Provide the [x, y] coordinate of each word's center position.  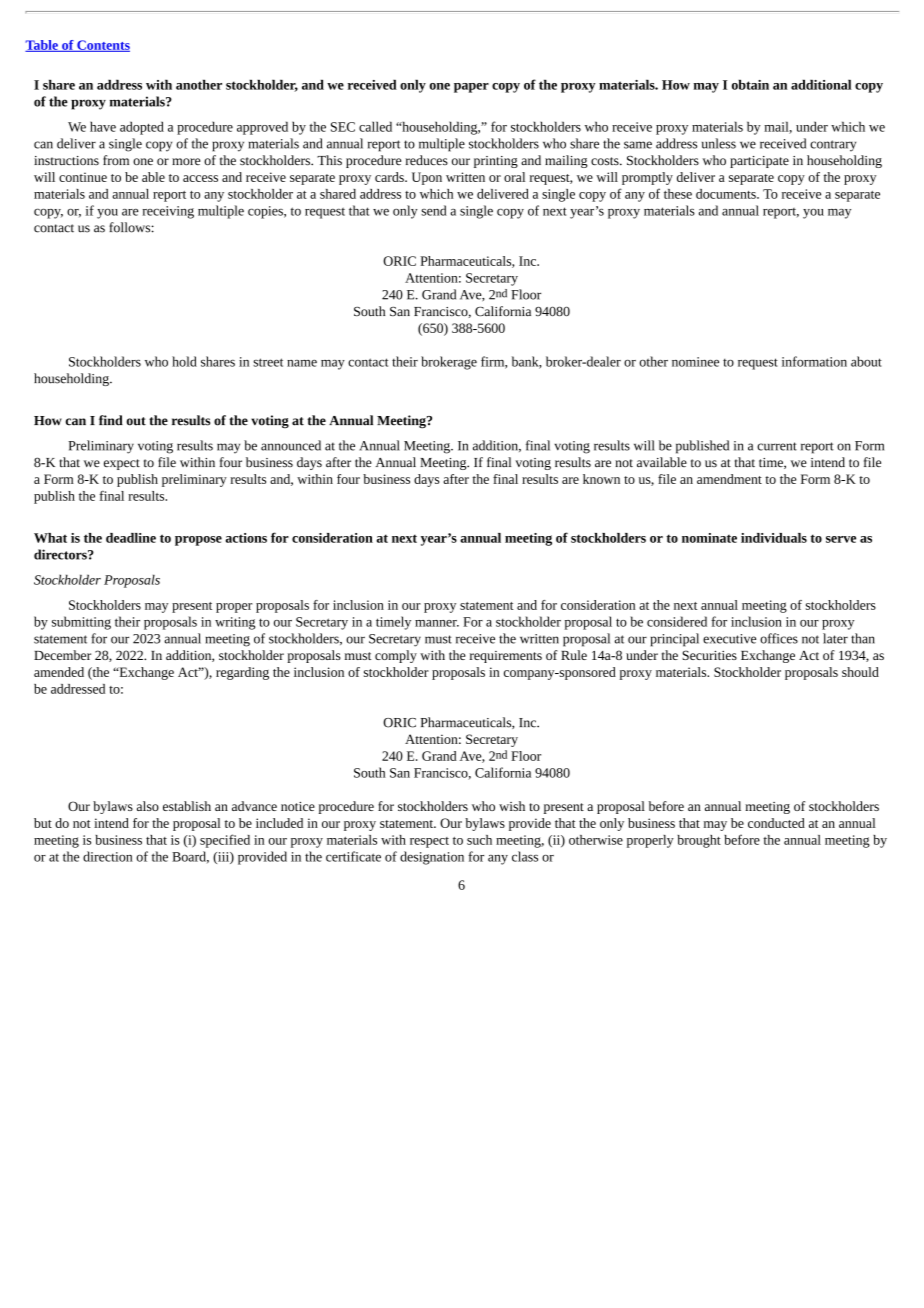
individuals [774, 538]
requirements [506, 657]
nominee [695, 362]
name [302, 363]
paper [471, 88]
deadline [131, 538]
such [479, 840]
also [148, 806]
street [268, 362]
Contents [102, 46]
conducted [776, 823]
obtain [750, 84]
